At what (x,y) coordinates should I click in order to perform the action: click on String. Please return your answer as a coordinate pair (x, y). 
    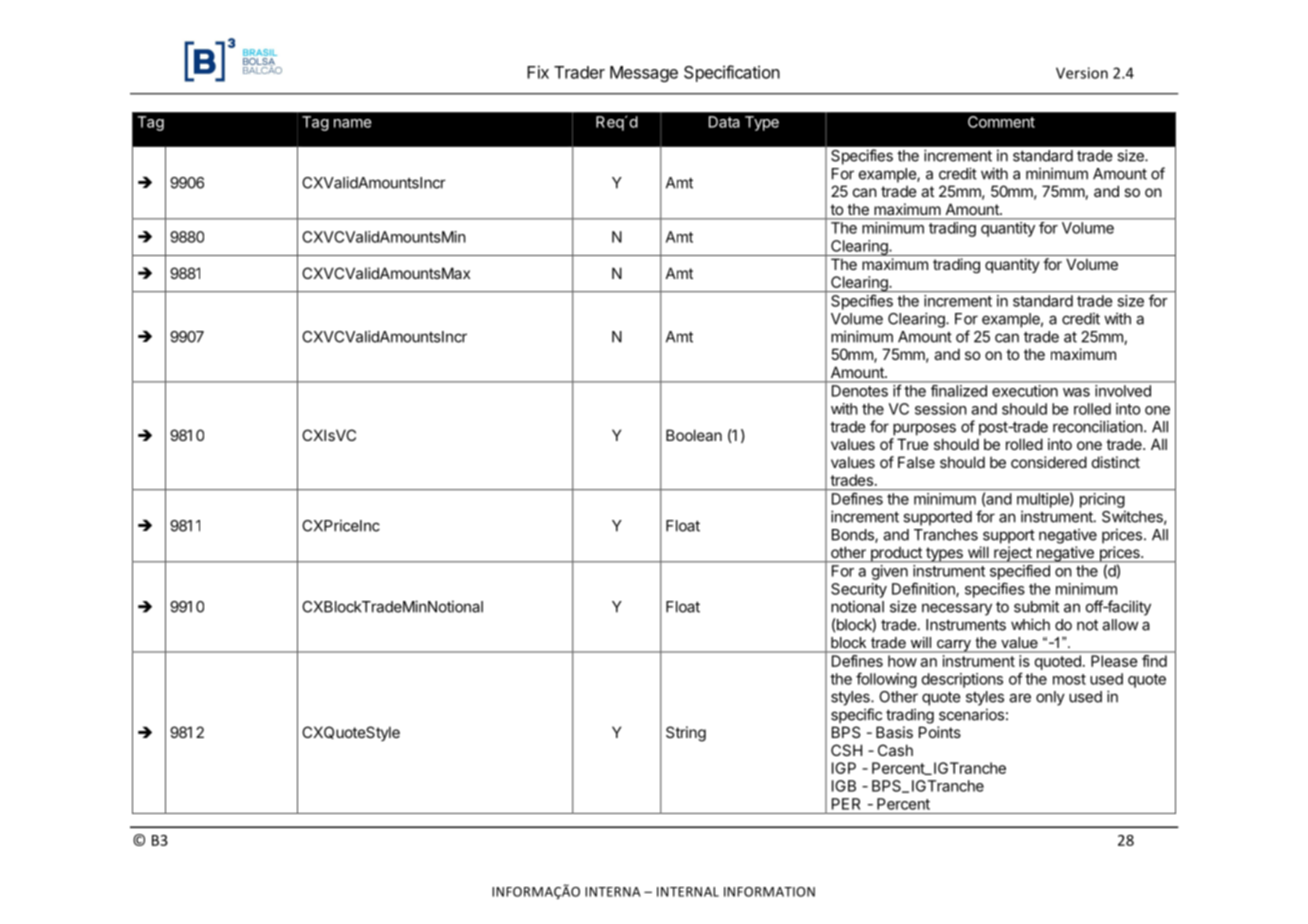
    Looking at the image, I should click on (686, 734).
